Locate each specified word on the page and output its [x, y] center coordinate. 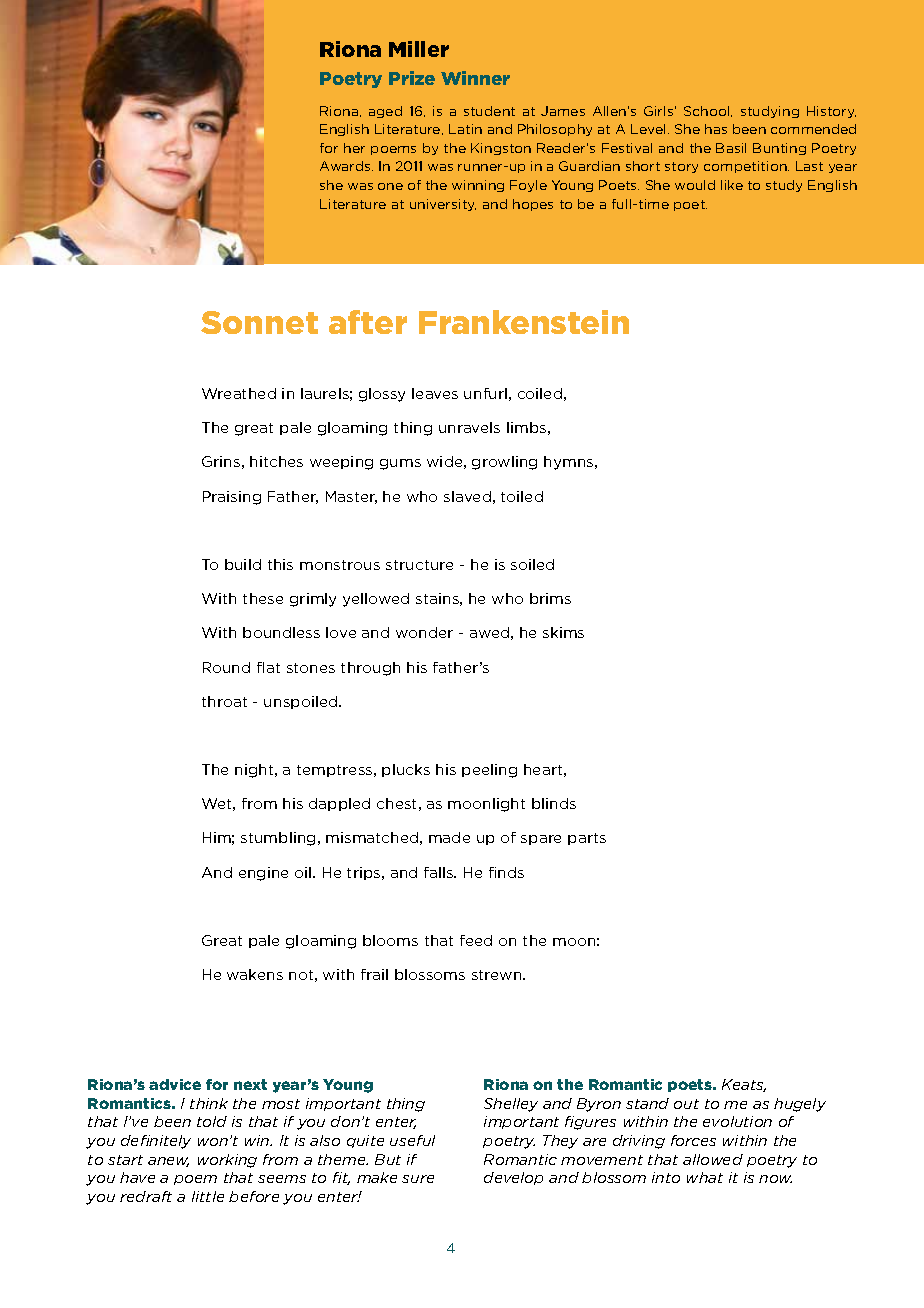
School [708, 111]
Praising [232, 498]
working [227, 1161]
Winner [475, 78]
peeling [489, 771]
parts [587, 839]
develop [513, 1178]
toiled [522, 496]
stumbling [278, 839]
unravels [469, 427]
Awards [346, 166]
